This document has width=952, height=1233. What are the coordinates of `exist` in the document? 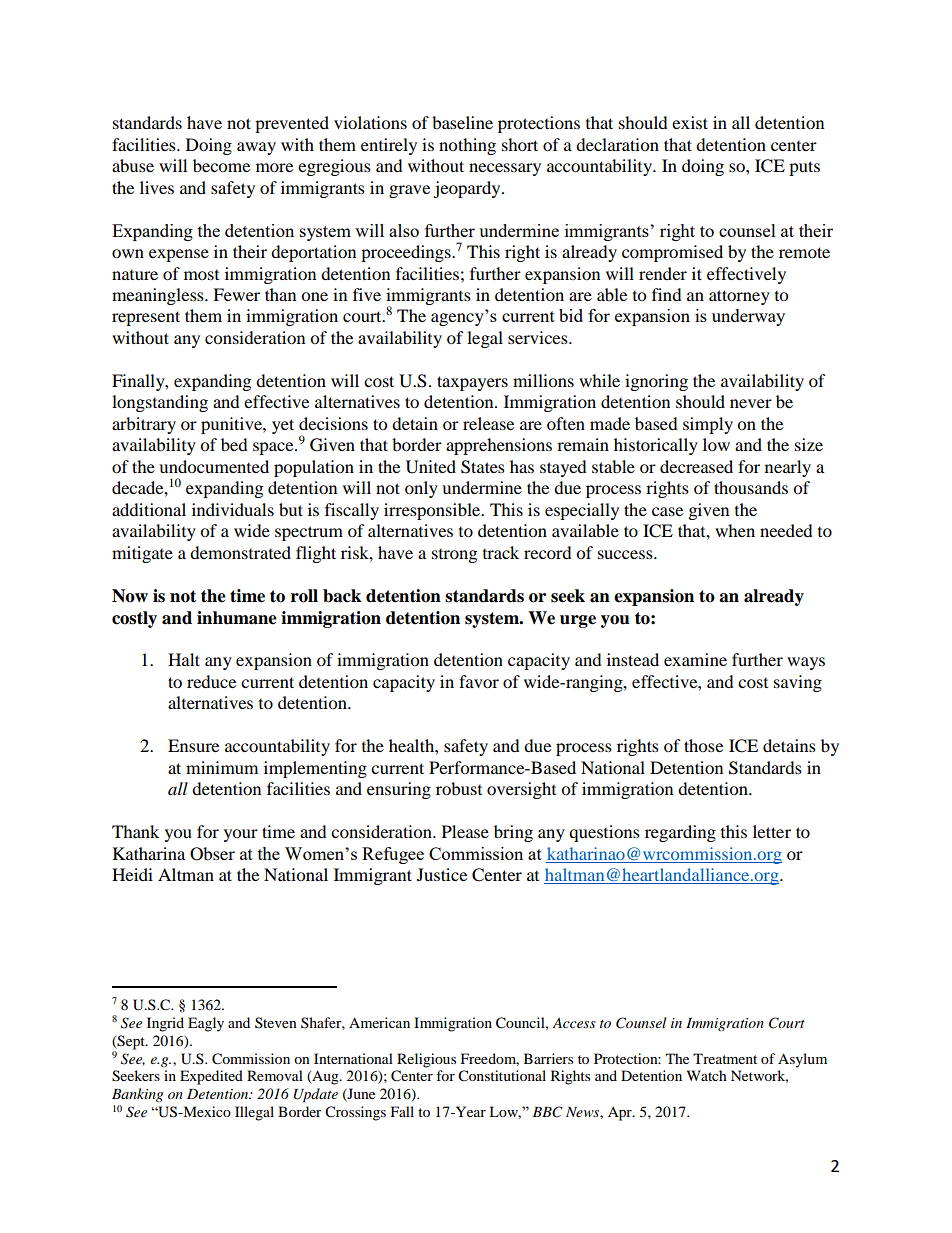 It's located at (690, 122).
